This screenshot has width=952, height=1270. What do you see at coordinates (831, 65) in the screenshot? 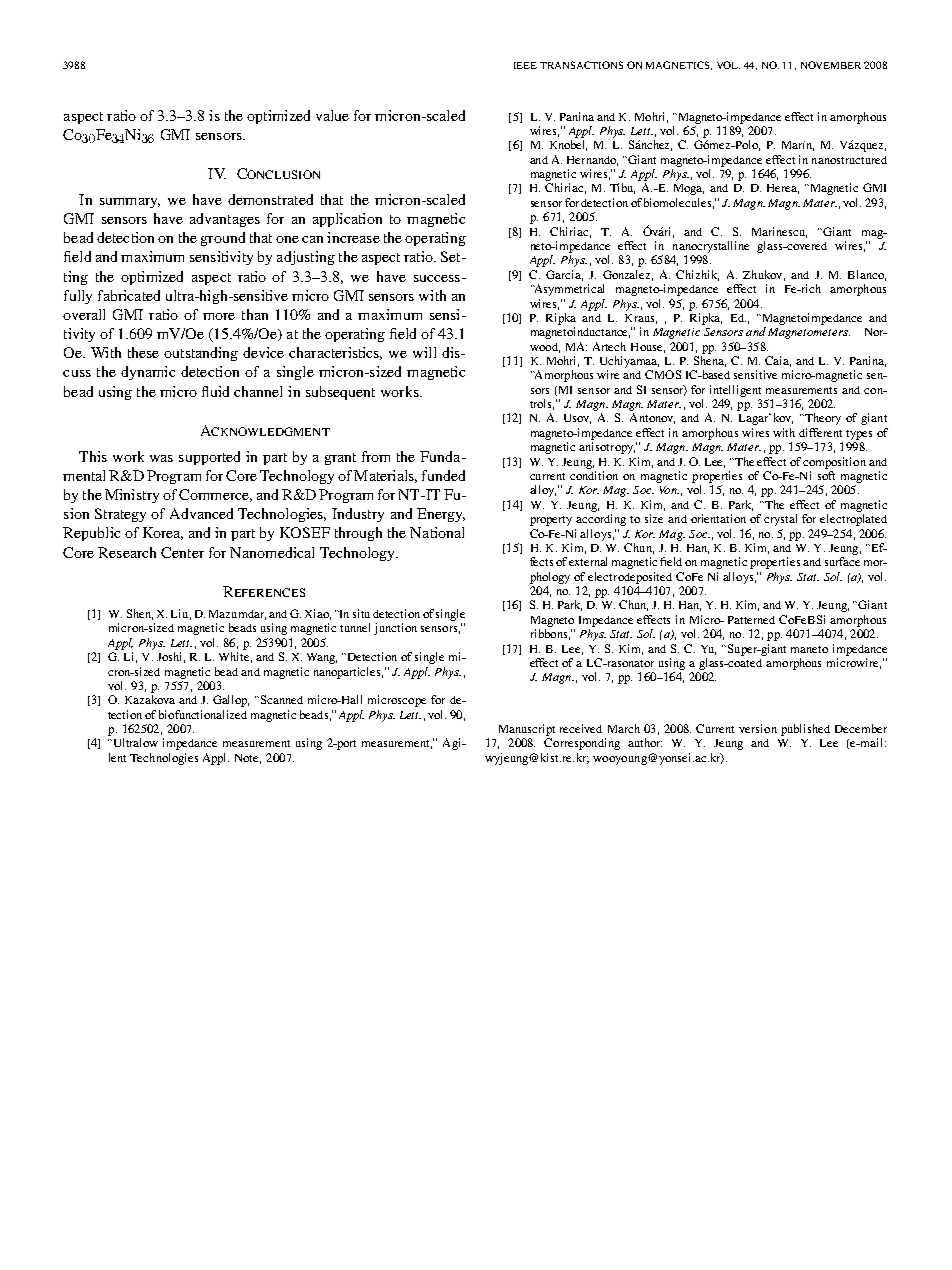
I see `NOVEMBER` at bounding box center [831, 65].
